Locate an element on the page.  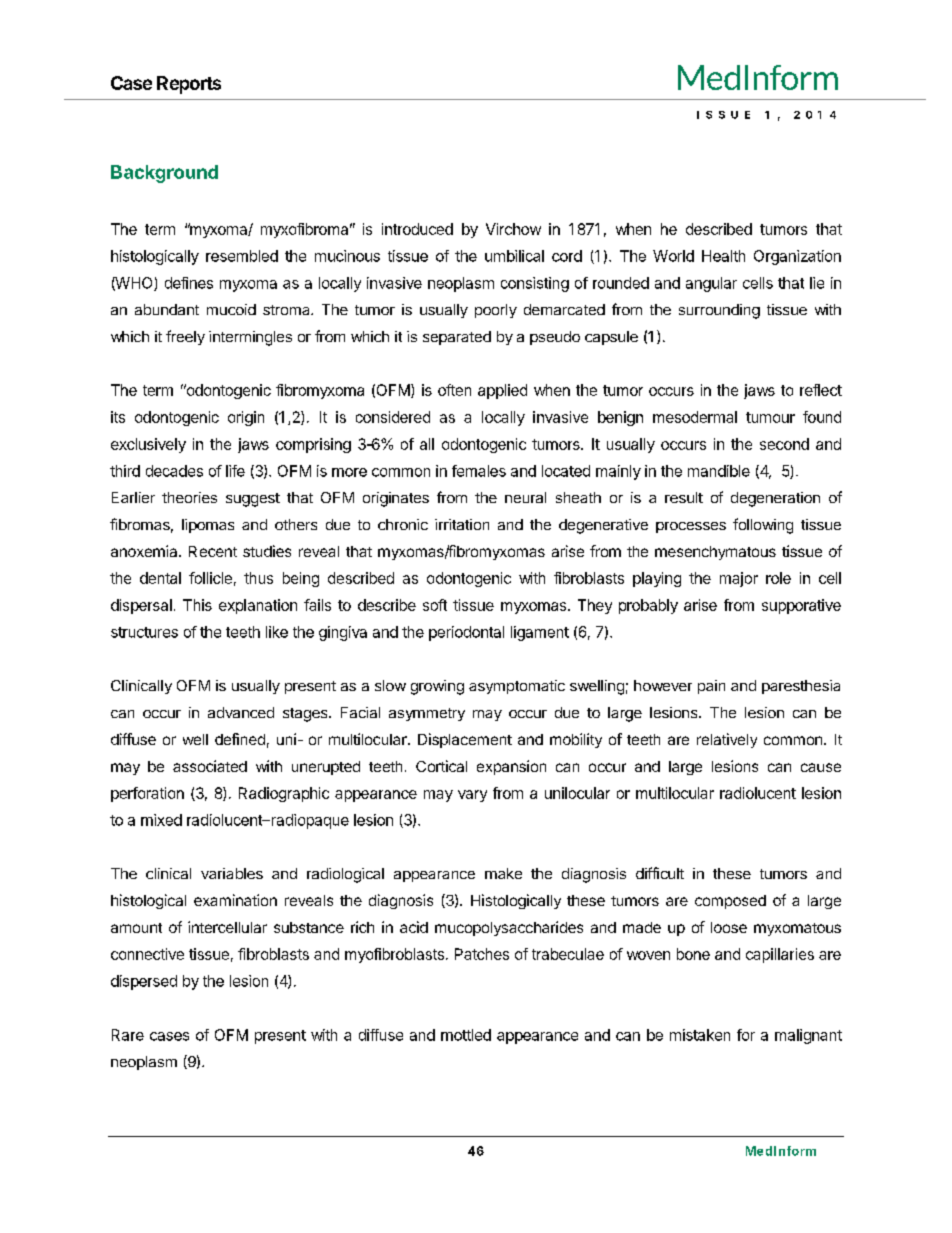
vary is located at coordinates (472, 796).
